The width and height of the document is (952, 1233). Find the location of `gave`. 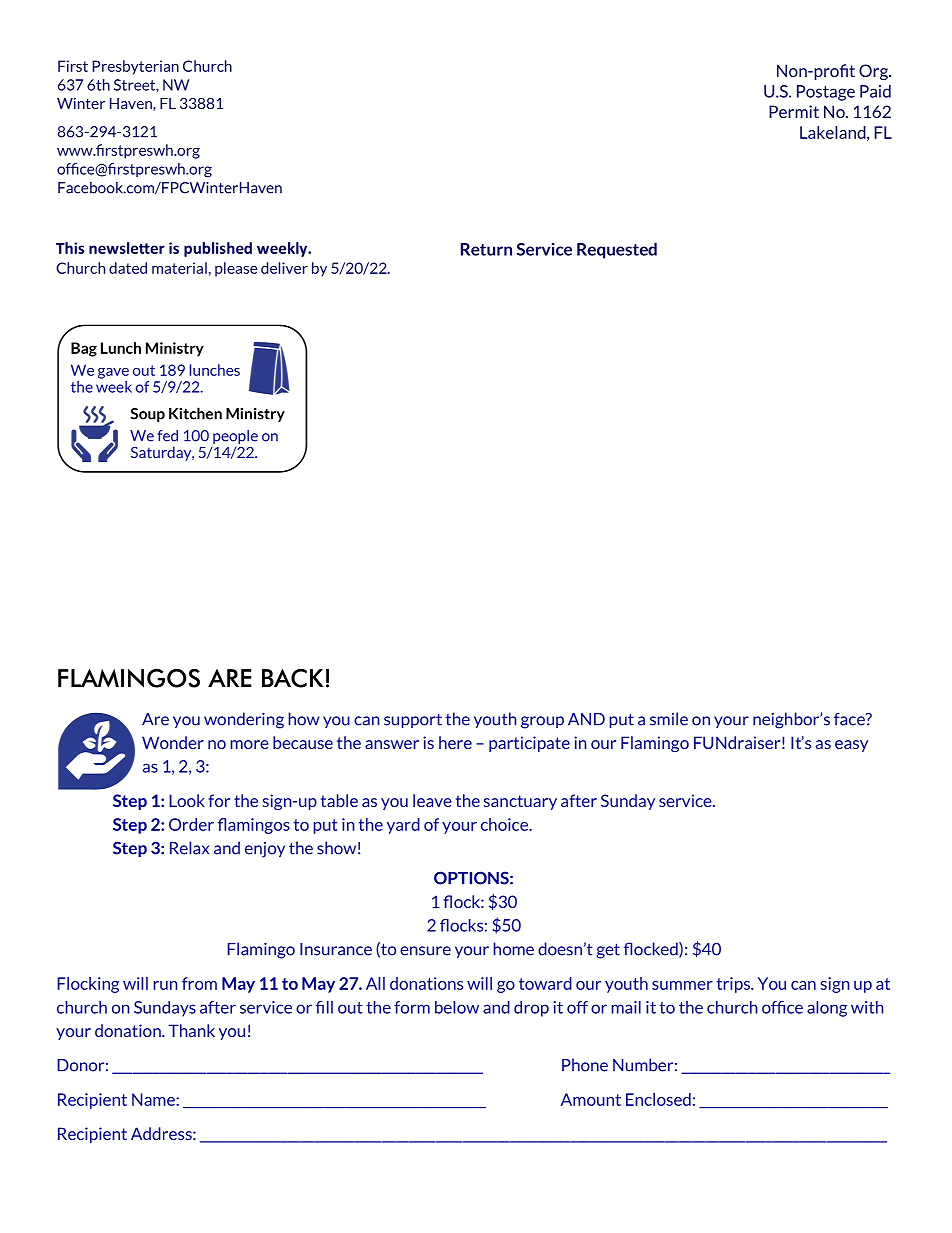

gave is located at coordinates (113, 373).
